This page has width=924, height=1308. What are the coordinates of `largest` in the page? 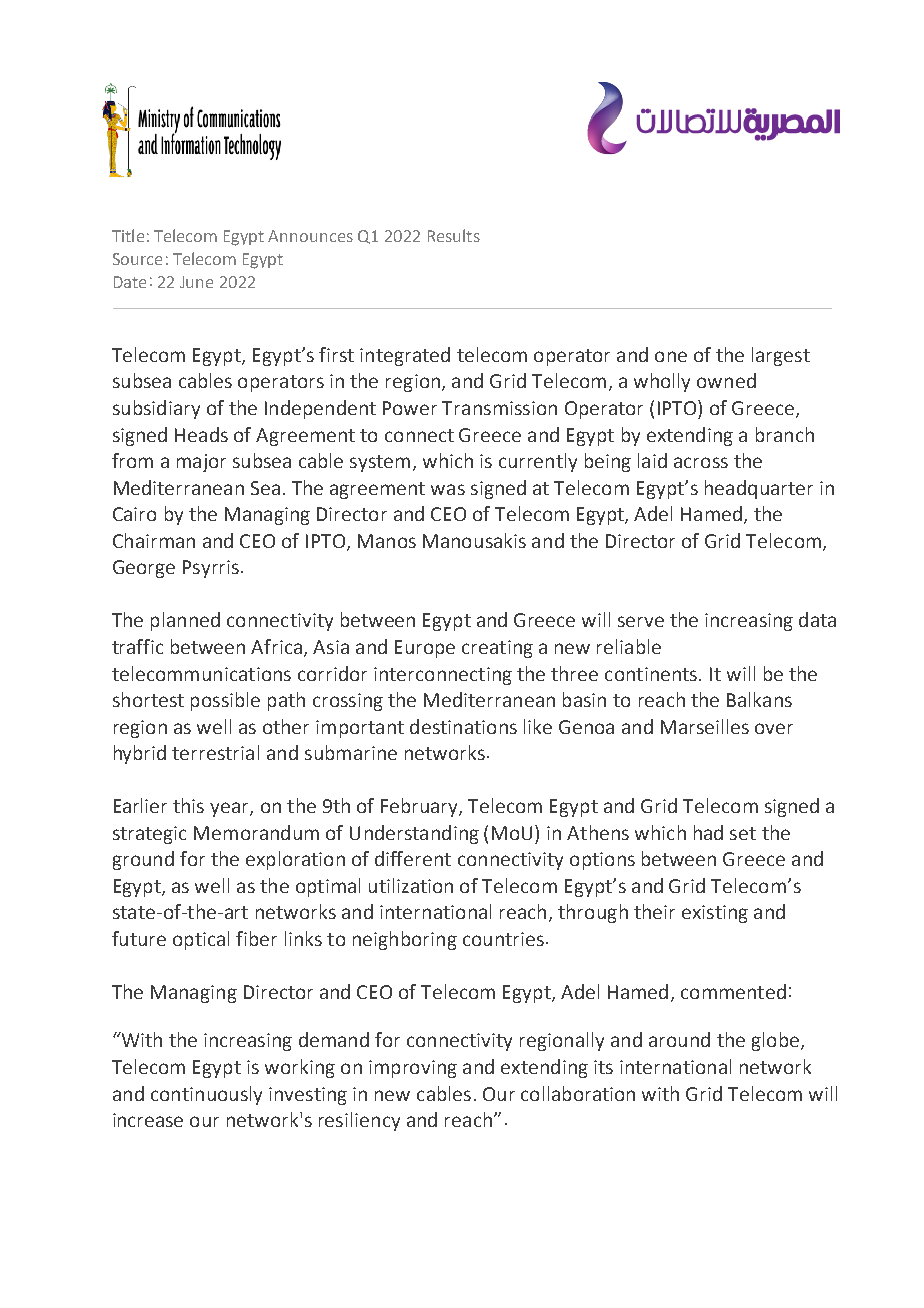 It's located at (781, 356).
